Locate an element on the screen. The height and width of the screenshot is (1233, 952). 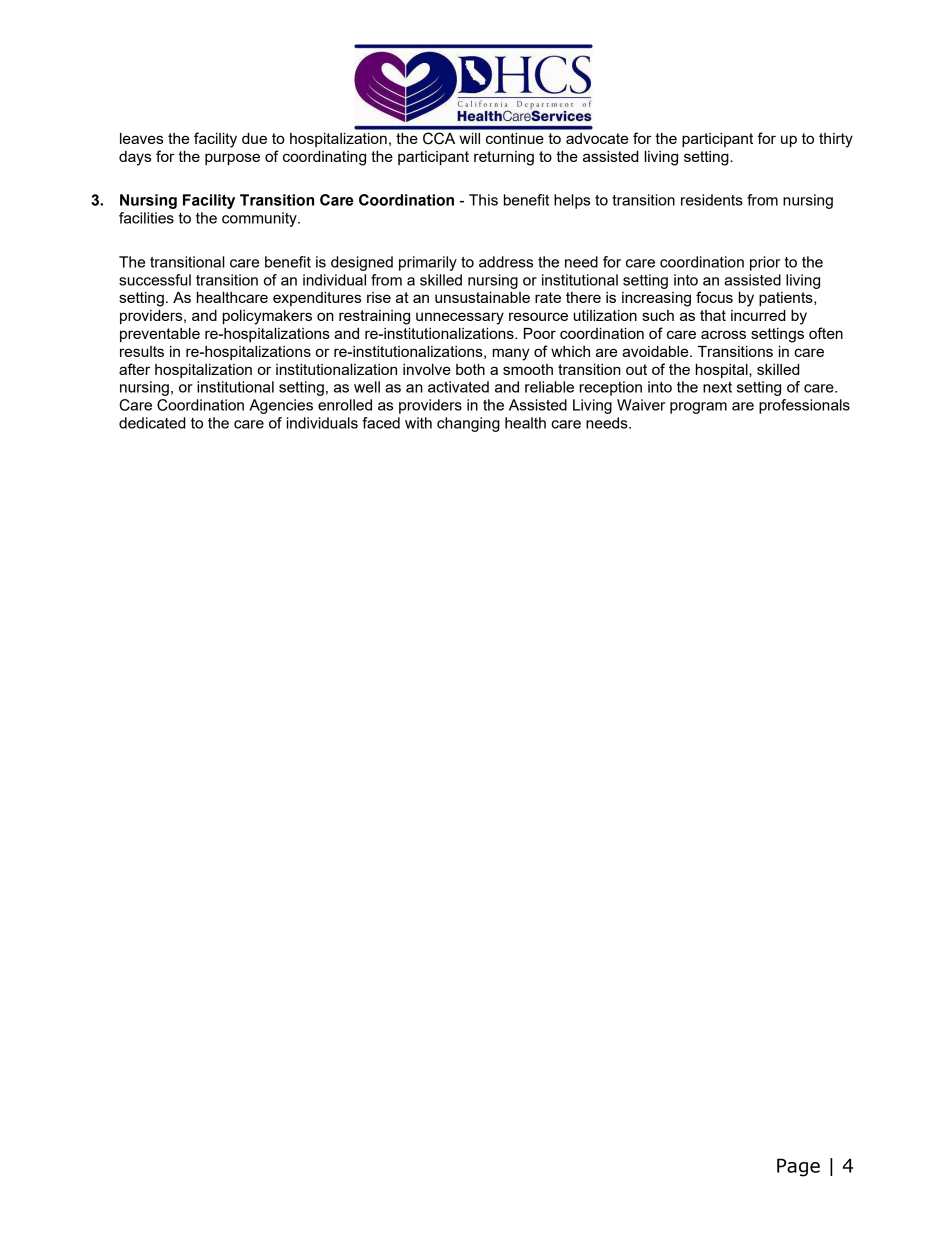
program is located at coordinates (698, 408).
